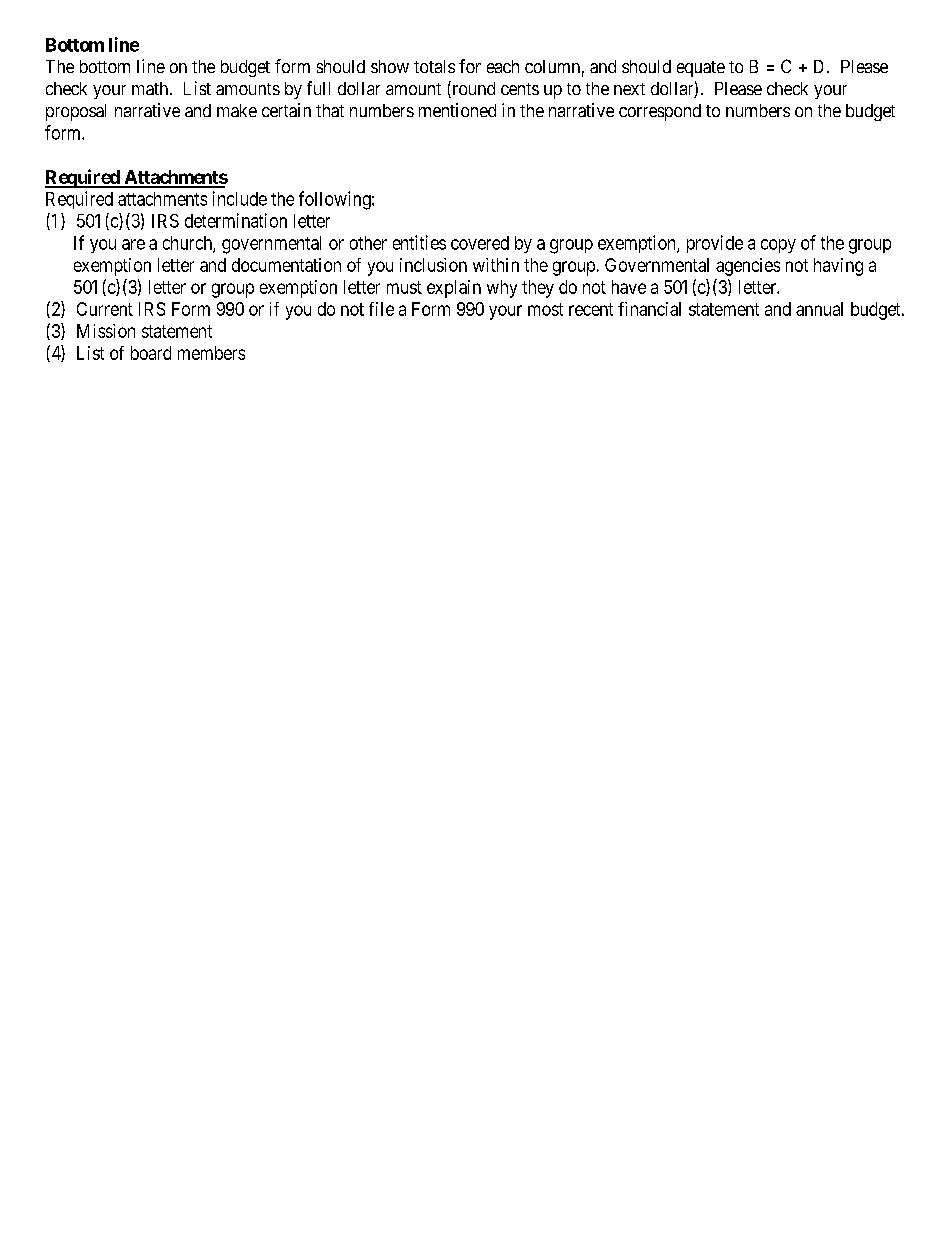 Image resolution: width=952 pixels, height=1233 pixels. Describe the element at coordinates (236, 220) in the image. I see `determination` at that location.
